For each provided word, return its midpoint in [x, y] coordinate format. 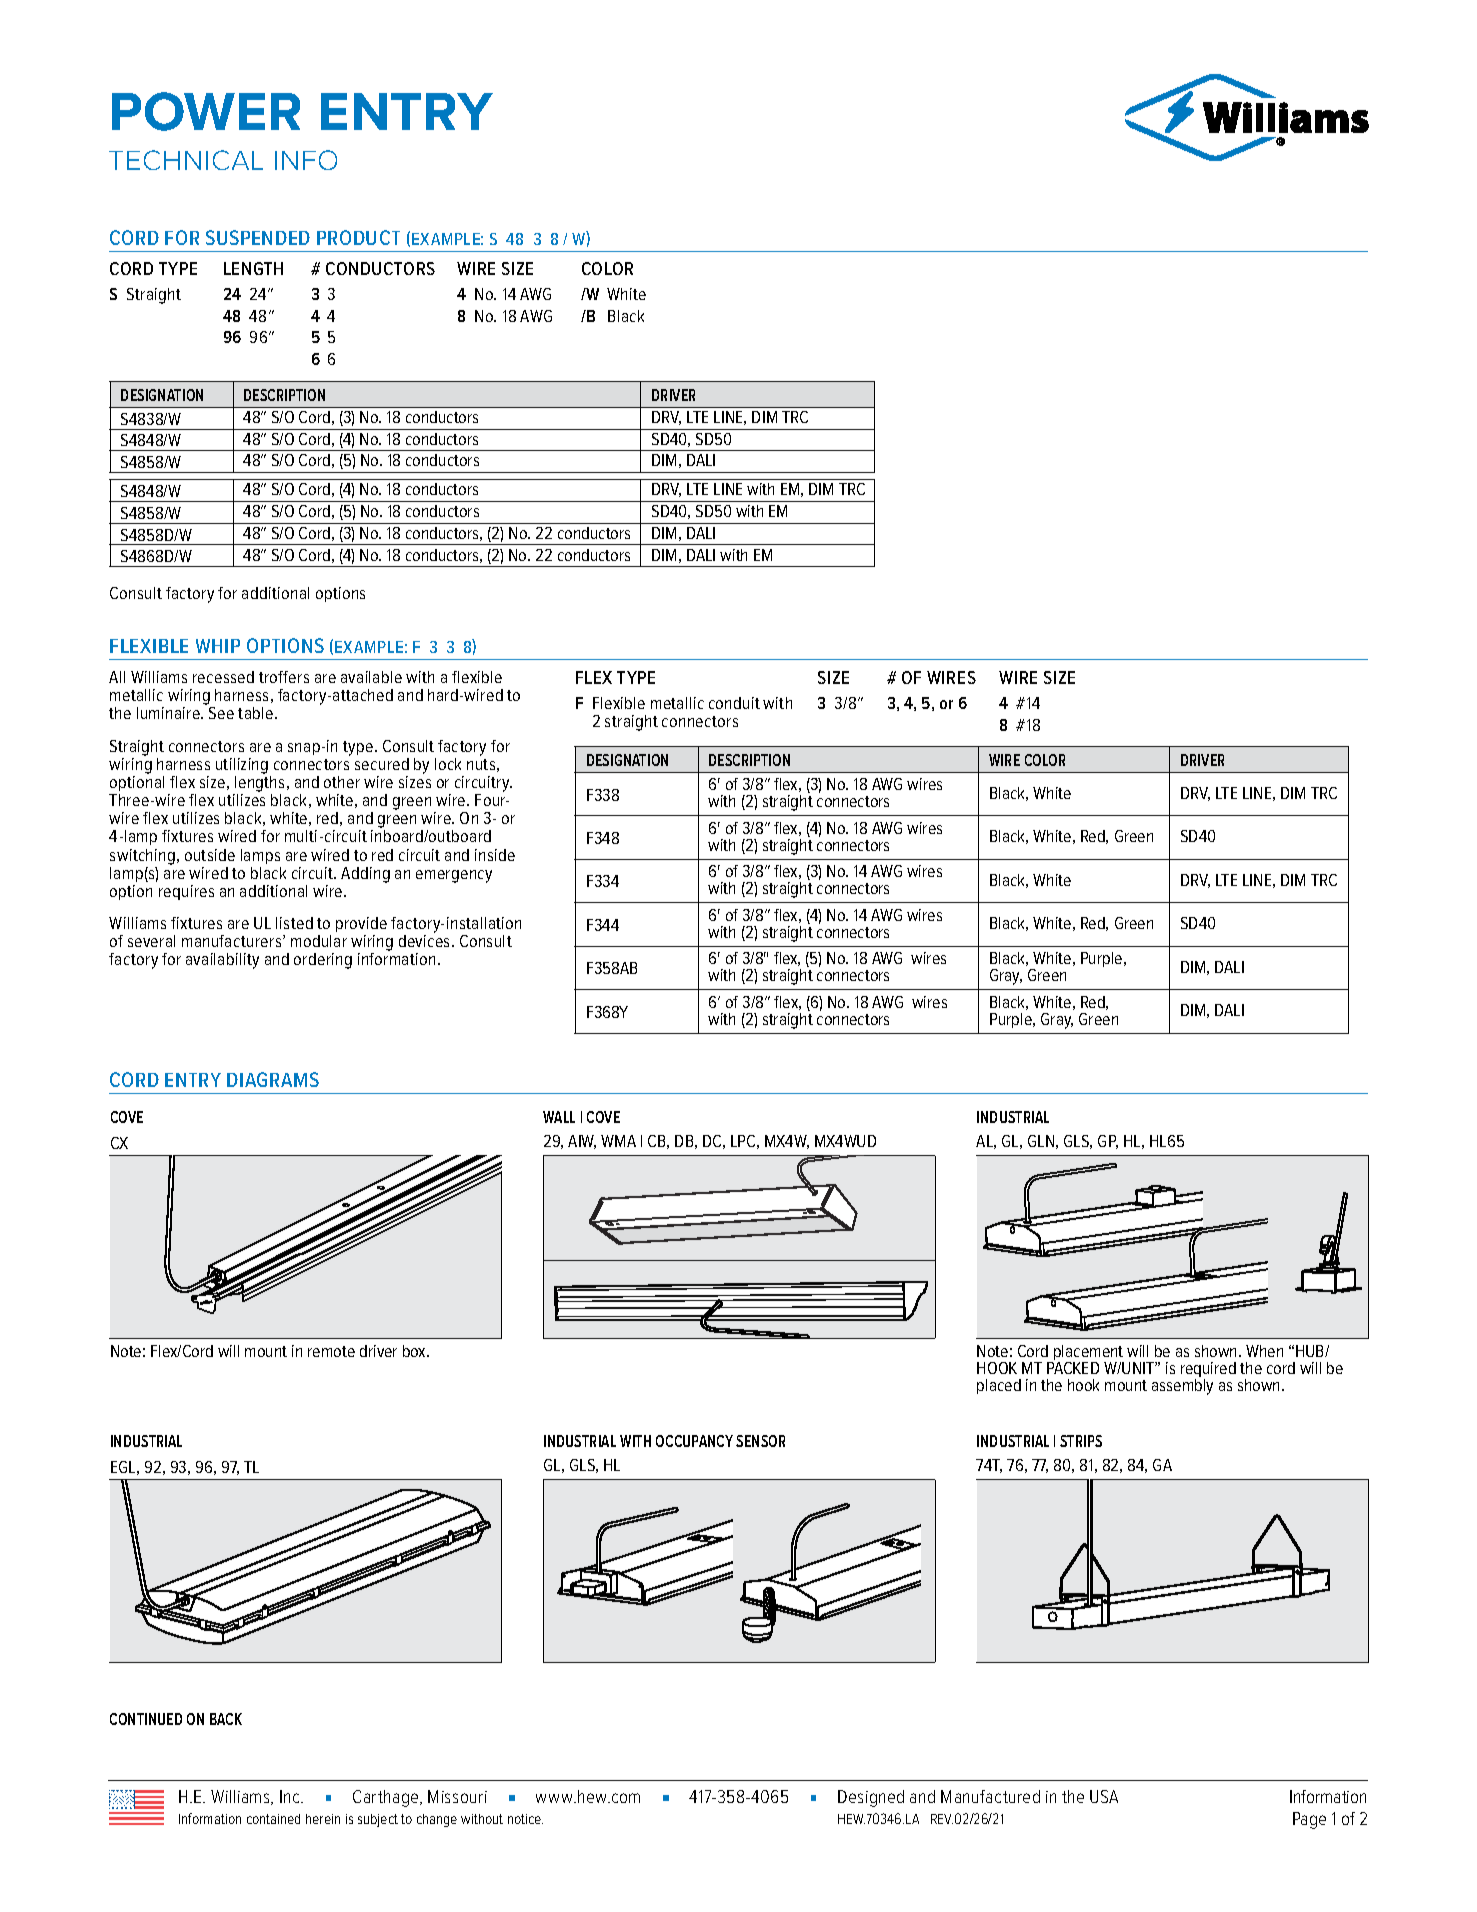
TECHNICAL [186, 160]
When [1264, 1351]
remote [331, 1351]
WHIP [218, 646]
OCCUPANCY [694, 1441]
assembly [1182, 1387]
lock [448, 764]
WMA [618, 1141]
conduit [734, 703]
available [371, 677]
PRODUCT [358, 237]
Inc [291, 1796]
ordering [323, 961]
